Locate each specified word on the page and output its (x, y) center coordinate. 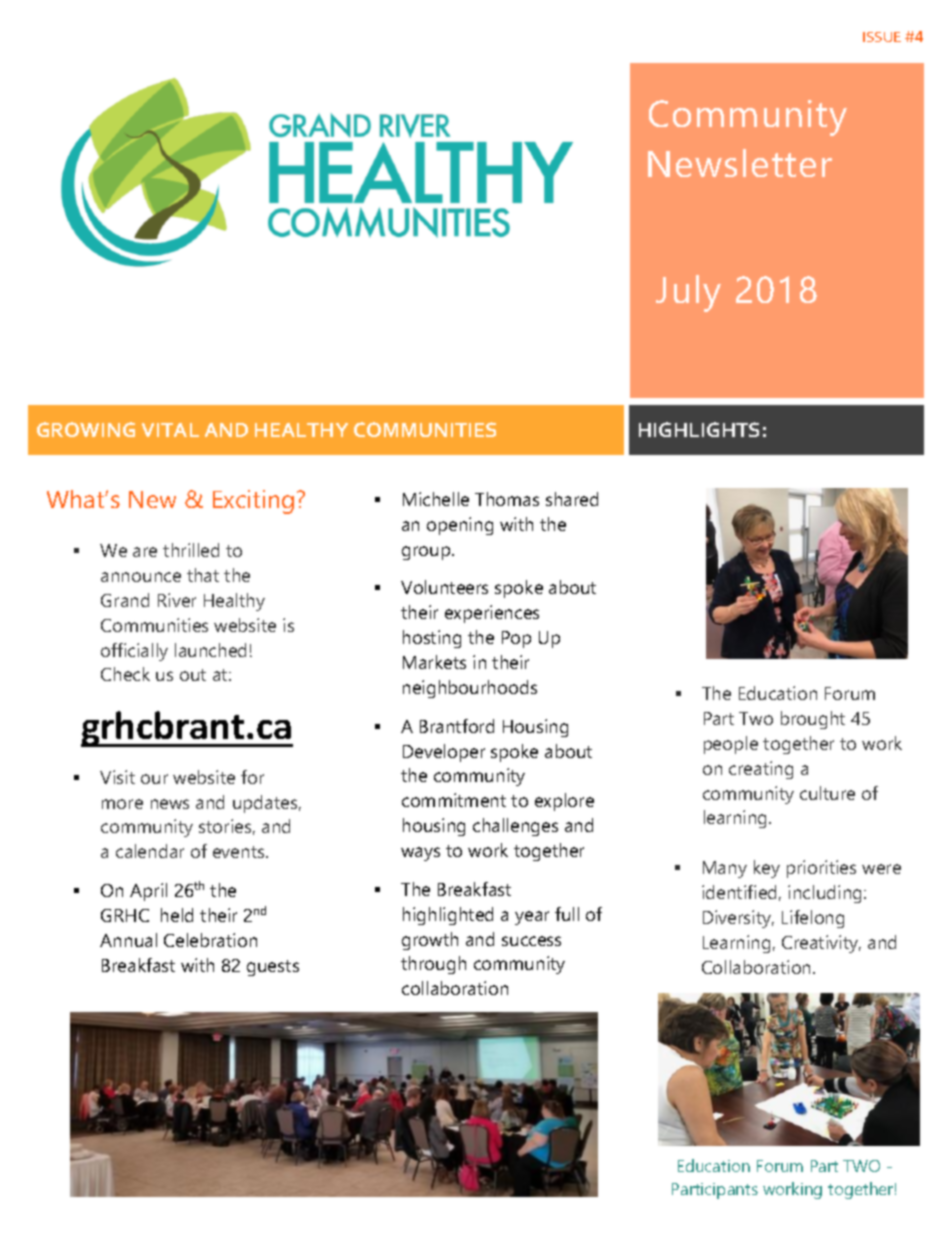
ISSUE (882, 37)
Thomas (507, 499)
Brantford (457, 726)
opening (460, 526)
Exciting (253, 502)
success (531, 941)
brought (813, 720)
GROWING (86, 429)
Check (125, 674)
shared (572, 499)
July (688, 293)
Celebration (210, 940)
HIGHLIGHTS (699, 429)
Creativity (821, 944)
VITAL (170, 430)
